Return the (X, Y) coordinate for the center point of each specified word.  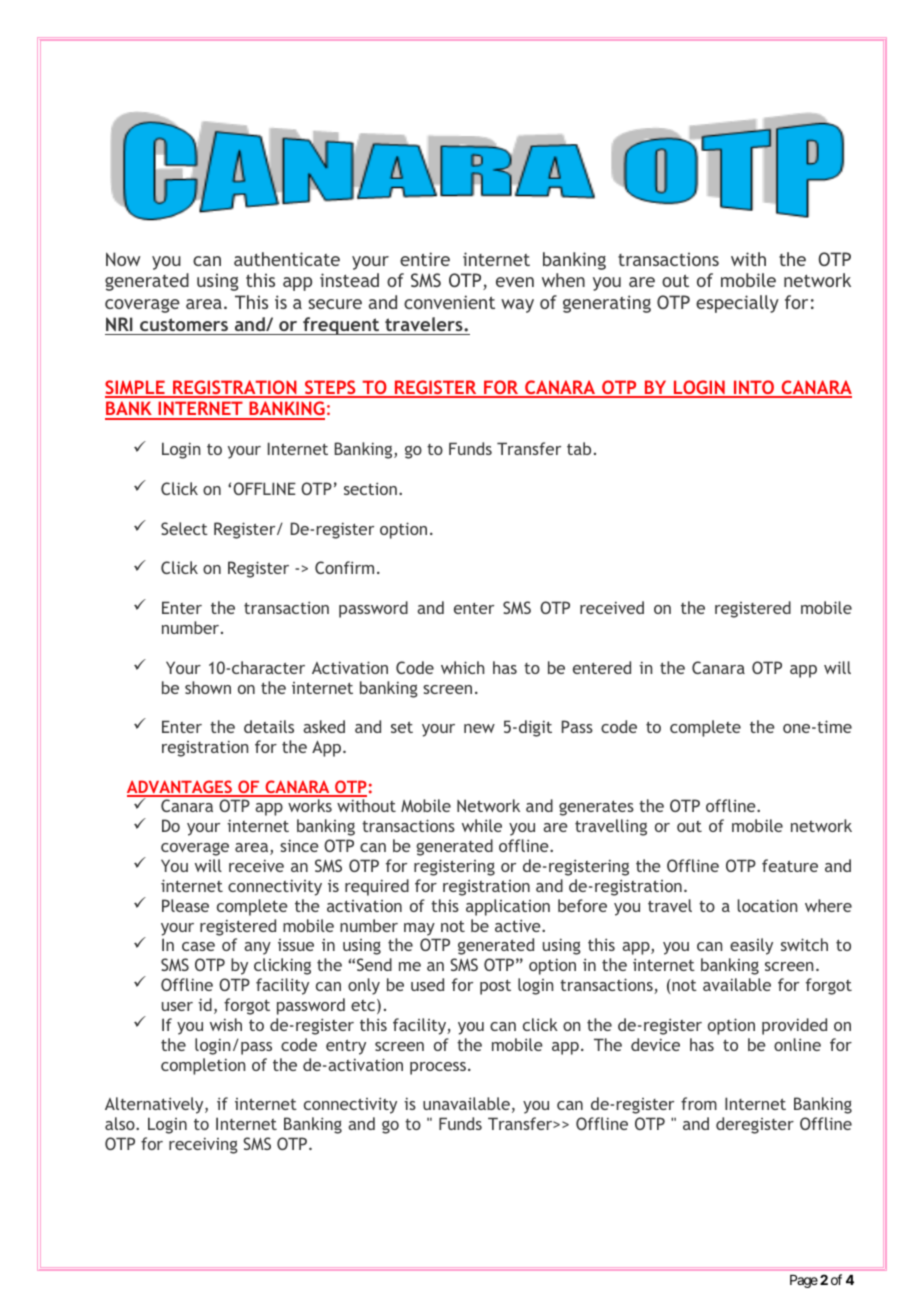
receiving (203, 1145)
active (519, 925)
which (462, 667)
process (438, 1068)
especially (737, 304)
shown (208, 687)
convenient (449, 302)
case (198, 946)
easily (751, 946)
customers (184, 324)
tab (579, 448)
